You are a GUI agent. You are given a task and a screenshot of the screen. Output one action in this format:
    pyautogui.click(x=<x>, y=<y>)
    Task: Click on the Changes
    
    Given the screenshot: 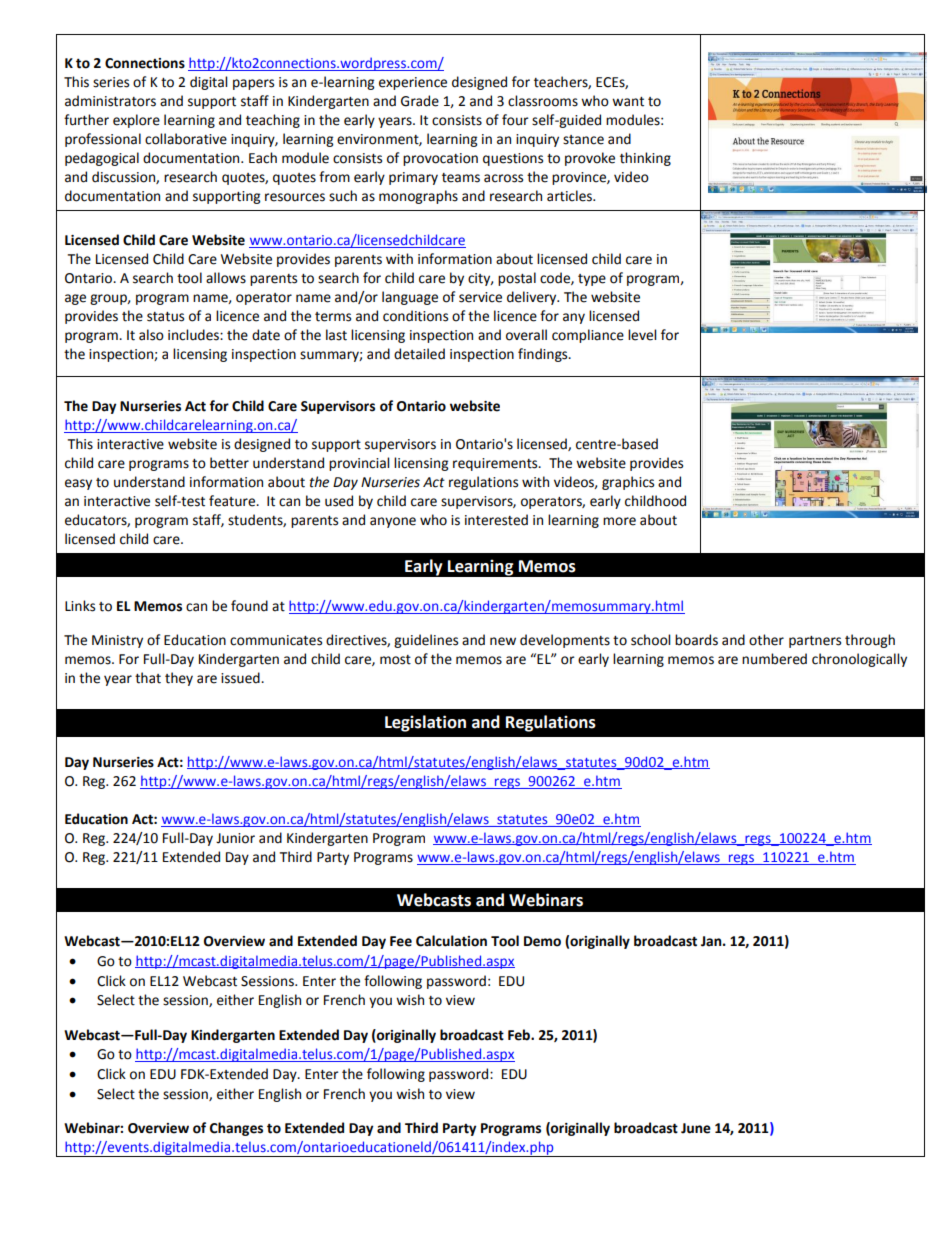 What is the action you would take?
    pyautogui.click(x=236, y=1129)
